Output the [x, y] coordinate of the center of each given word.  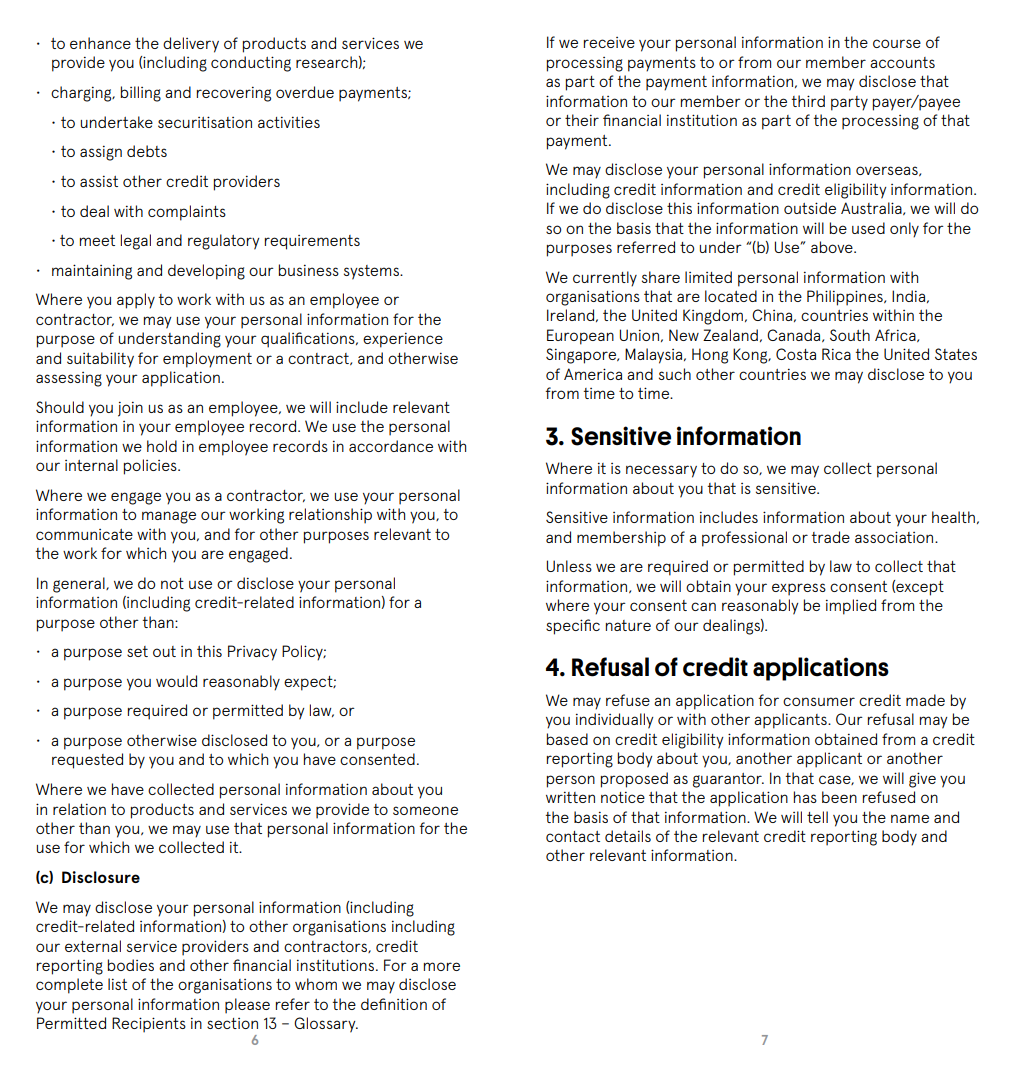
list [117, 984]
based [567, 739]
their [582, 120]
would [176, 681]
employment [207, 360]
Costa [796, 354]
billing [141, 94]
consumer [819, 701]
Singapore [582, 356]
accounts [902, 62]
